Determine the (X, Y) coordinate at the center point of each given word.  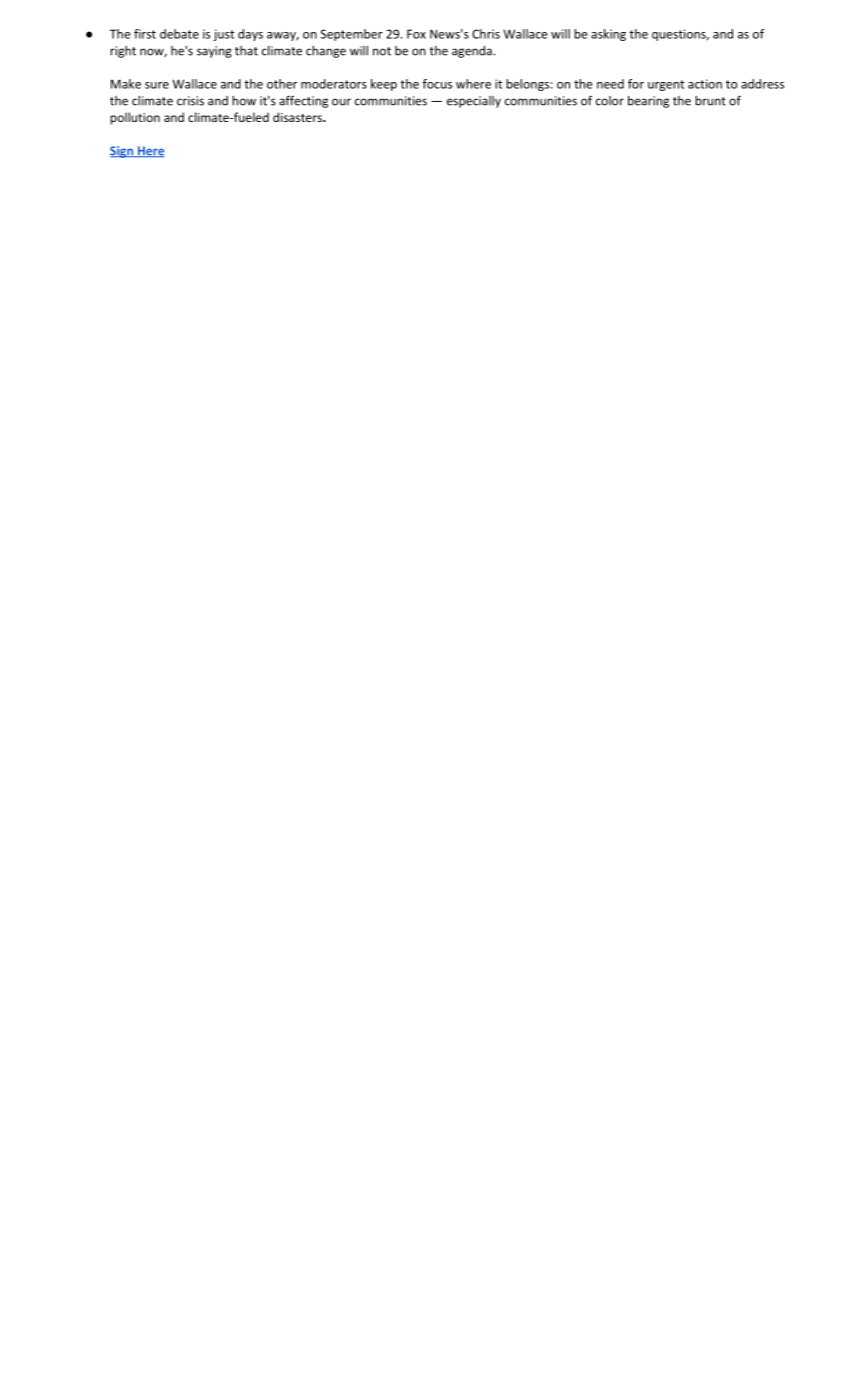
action (705, 84)
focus (437, 84)
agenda (473, 52)
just (223, 35)
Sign (122, 152)
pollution (135, 118)
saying (214, 52)
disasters (298, 117)
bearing (648, 102)
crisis (190, 101)
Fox (416, 34)
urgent (666, 85)
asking (608, 35)
